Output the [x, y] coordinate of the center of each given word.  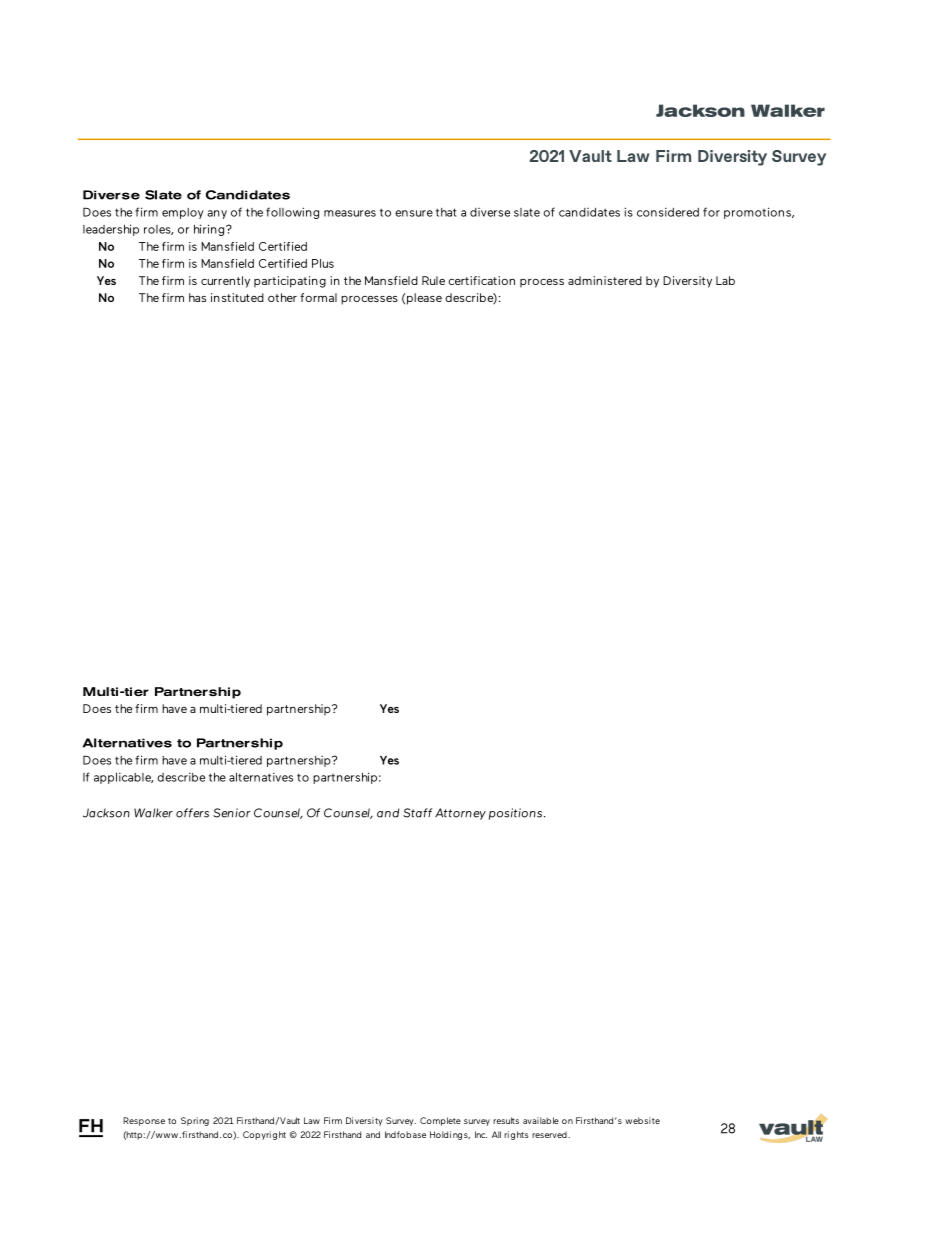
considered [668, 212]
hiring [210, 230]
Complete [440, 1121]
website [642, 1120]
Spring [195, 1121]
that [446, 212]
